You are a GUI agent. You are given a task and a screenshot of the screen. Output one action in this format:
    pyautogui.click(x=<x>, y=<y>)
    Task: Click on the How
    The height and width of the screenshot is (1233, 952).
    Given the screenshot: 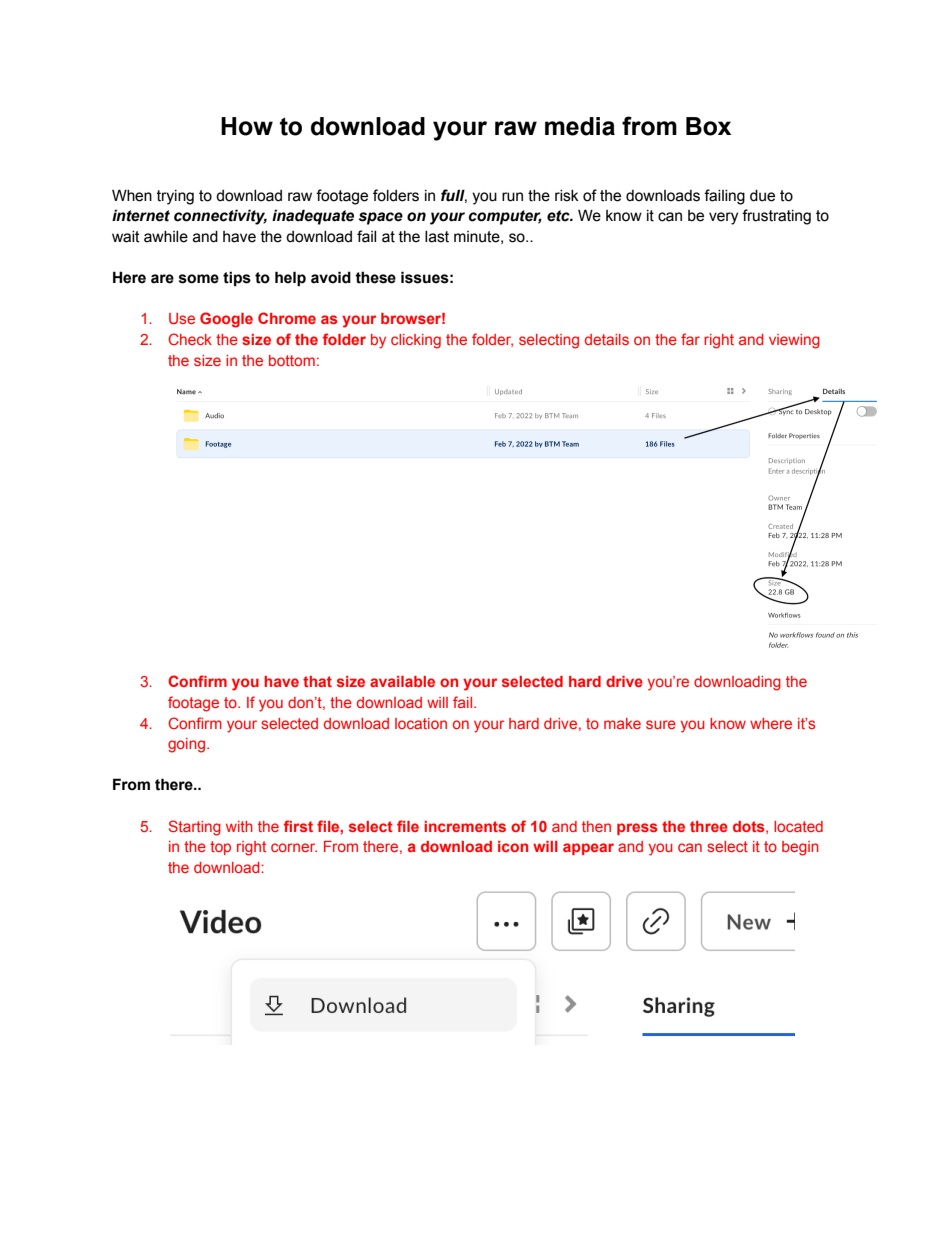 What is the action you would take?
    pyautogui.click(x=247, y=126)
